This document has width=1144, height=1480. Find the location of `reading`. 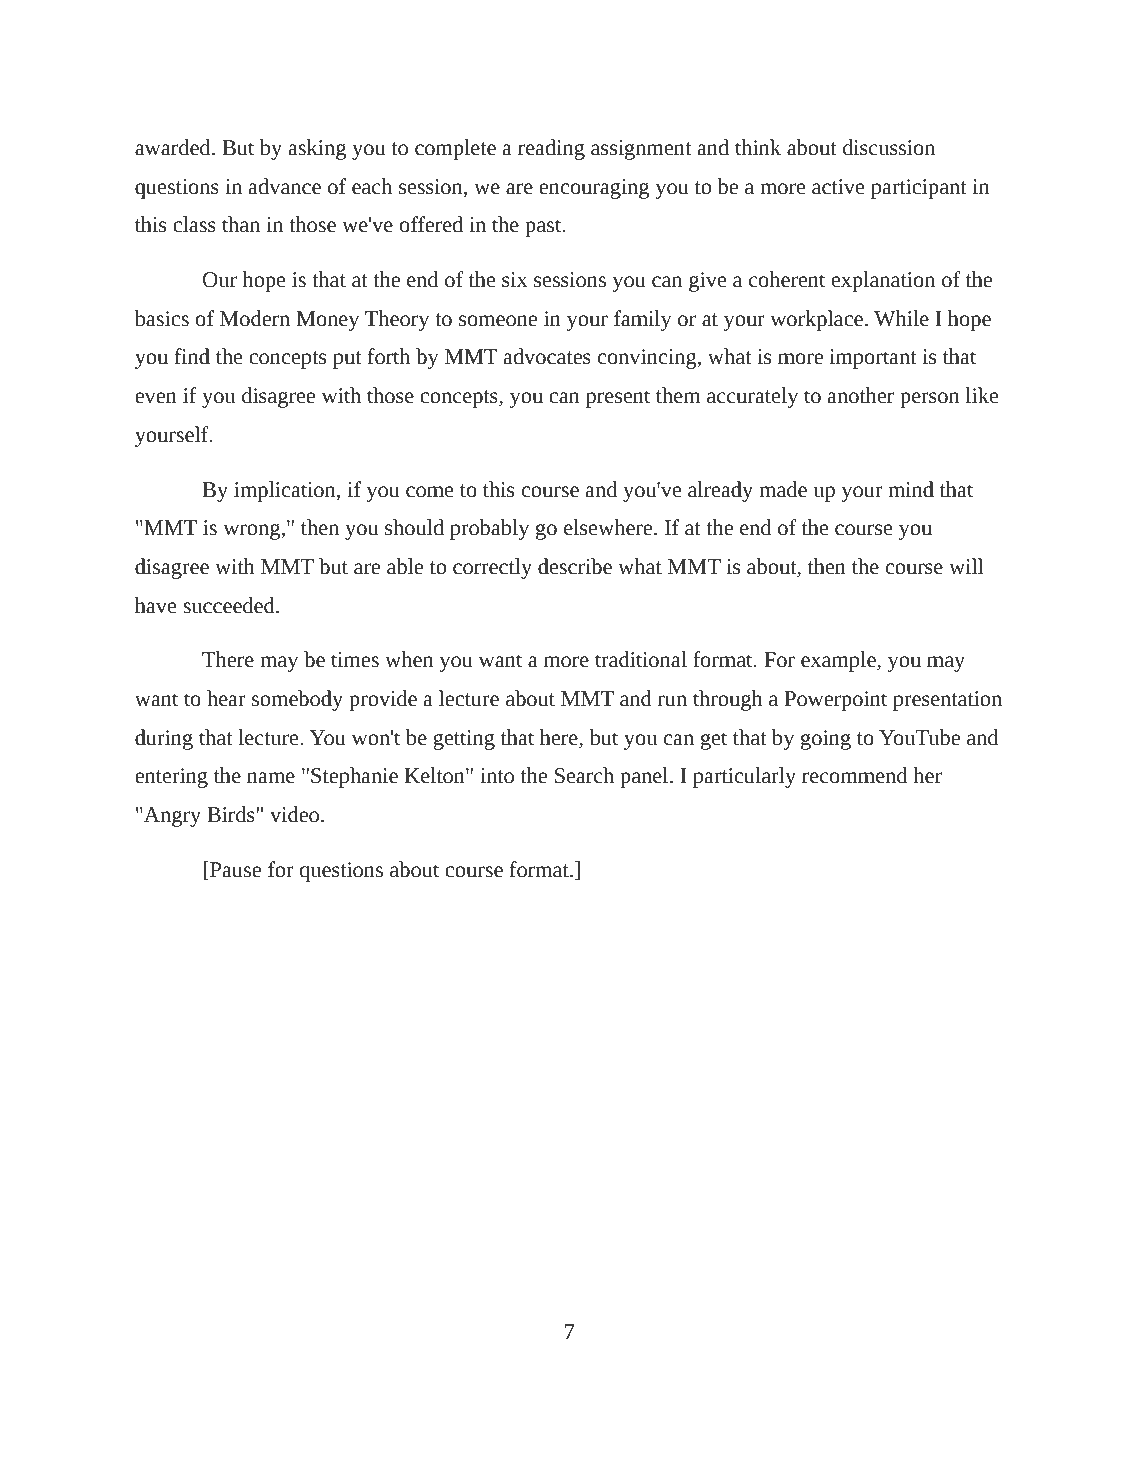

reading is located at coordinates (551, 149).
